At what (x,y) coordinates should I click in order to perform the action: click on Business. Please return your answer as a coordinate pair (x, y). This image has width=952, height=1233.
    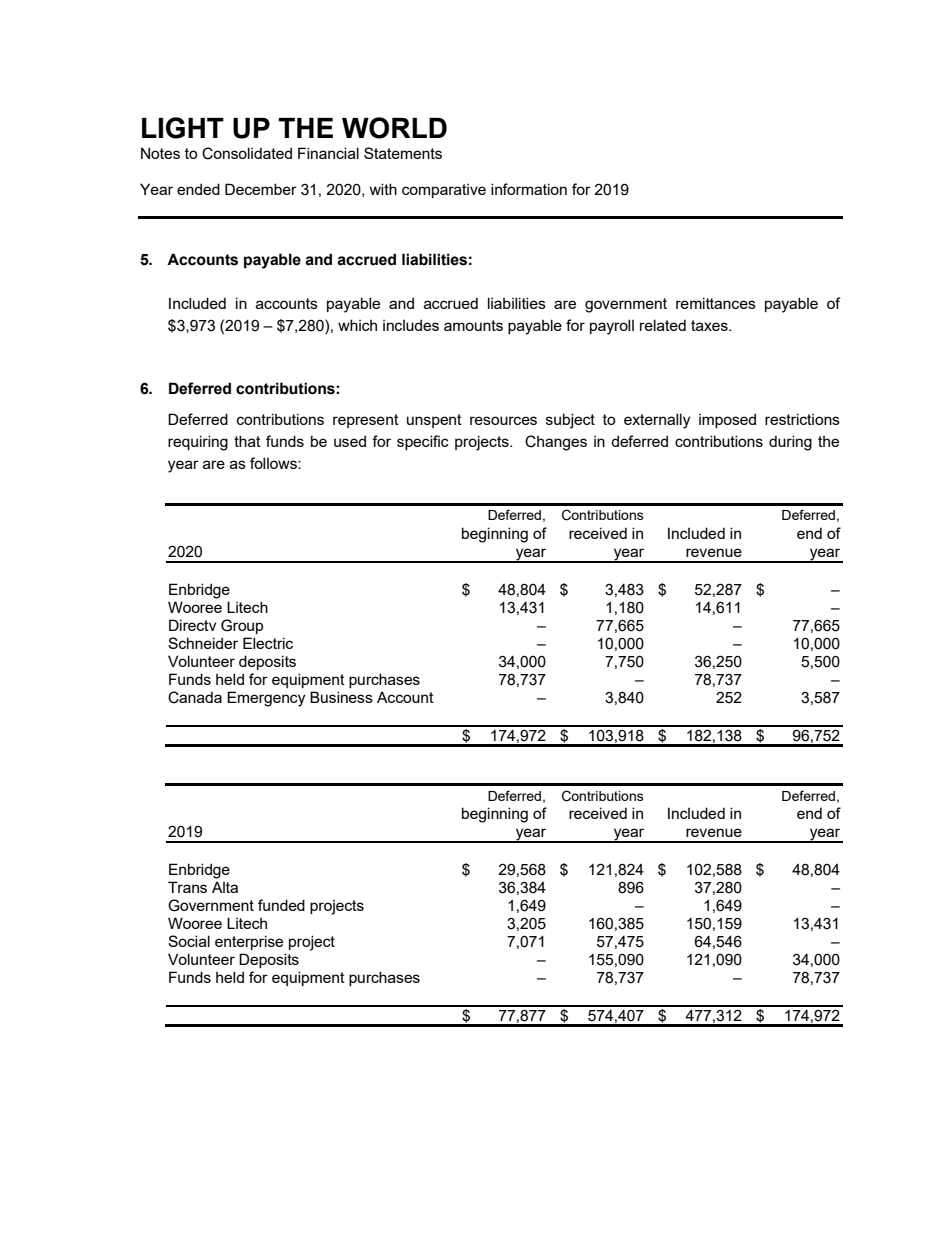
    Looking at the image, I should click on (341, 697).
